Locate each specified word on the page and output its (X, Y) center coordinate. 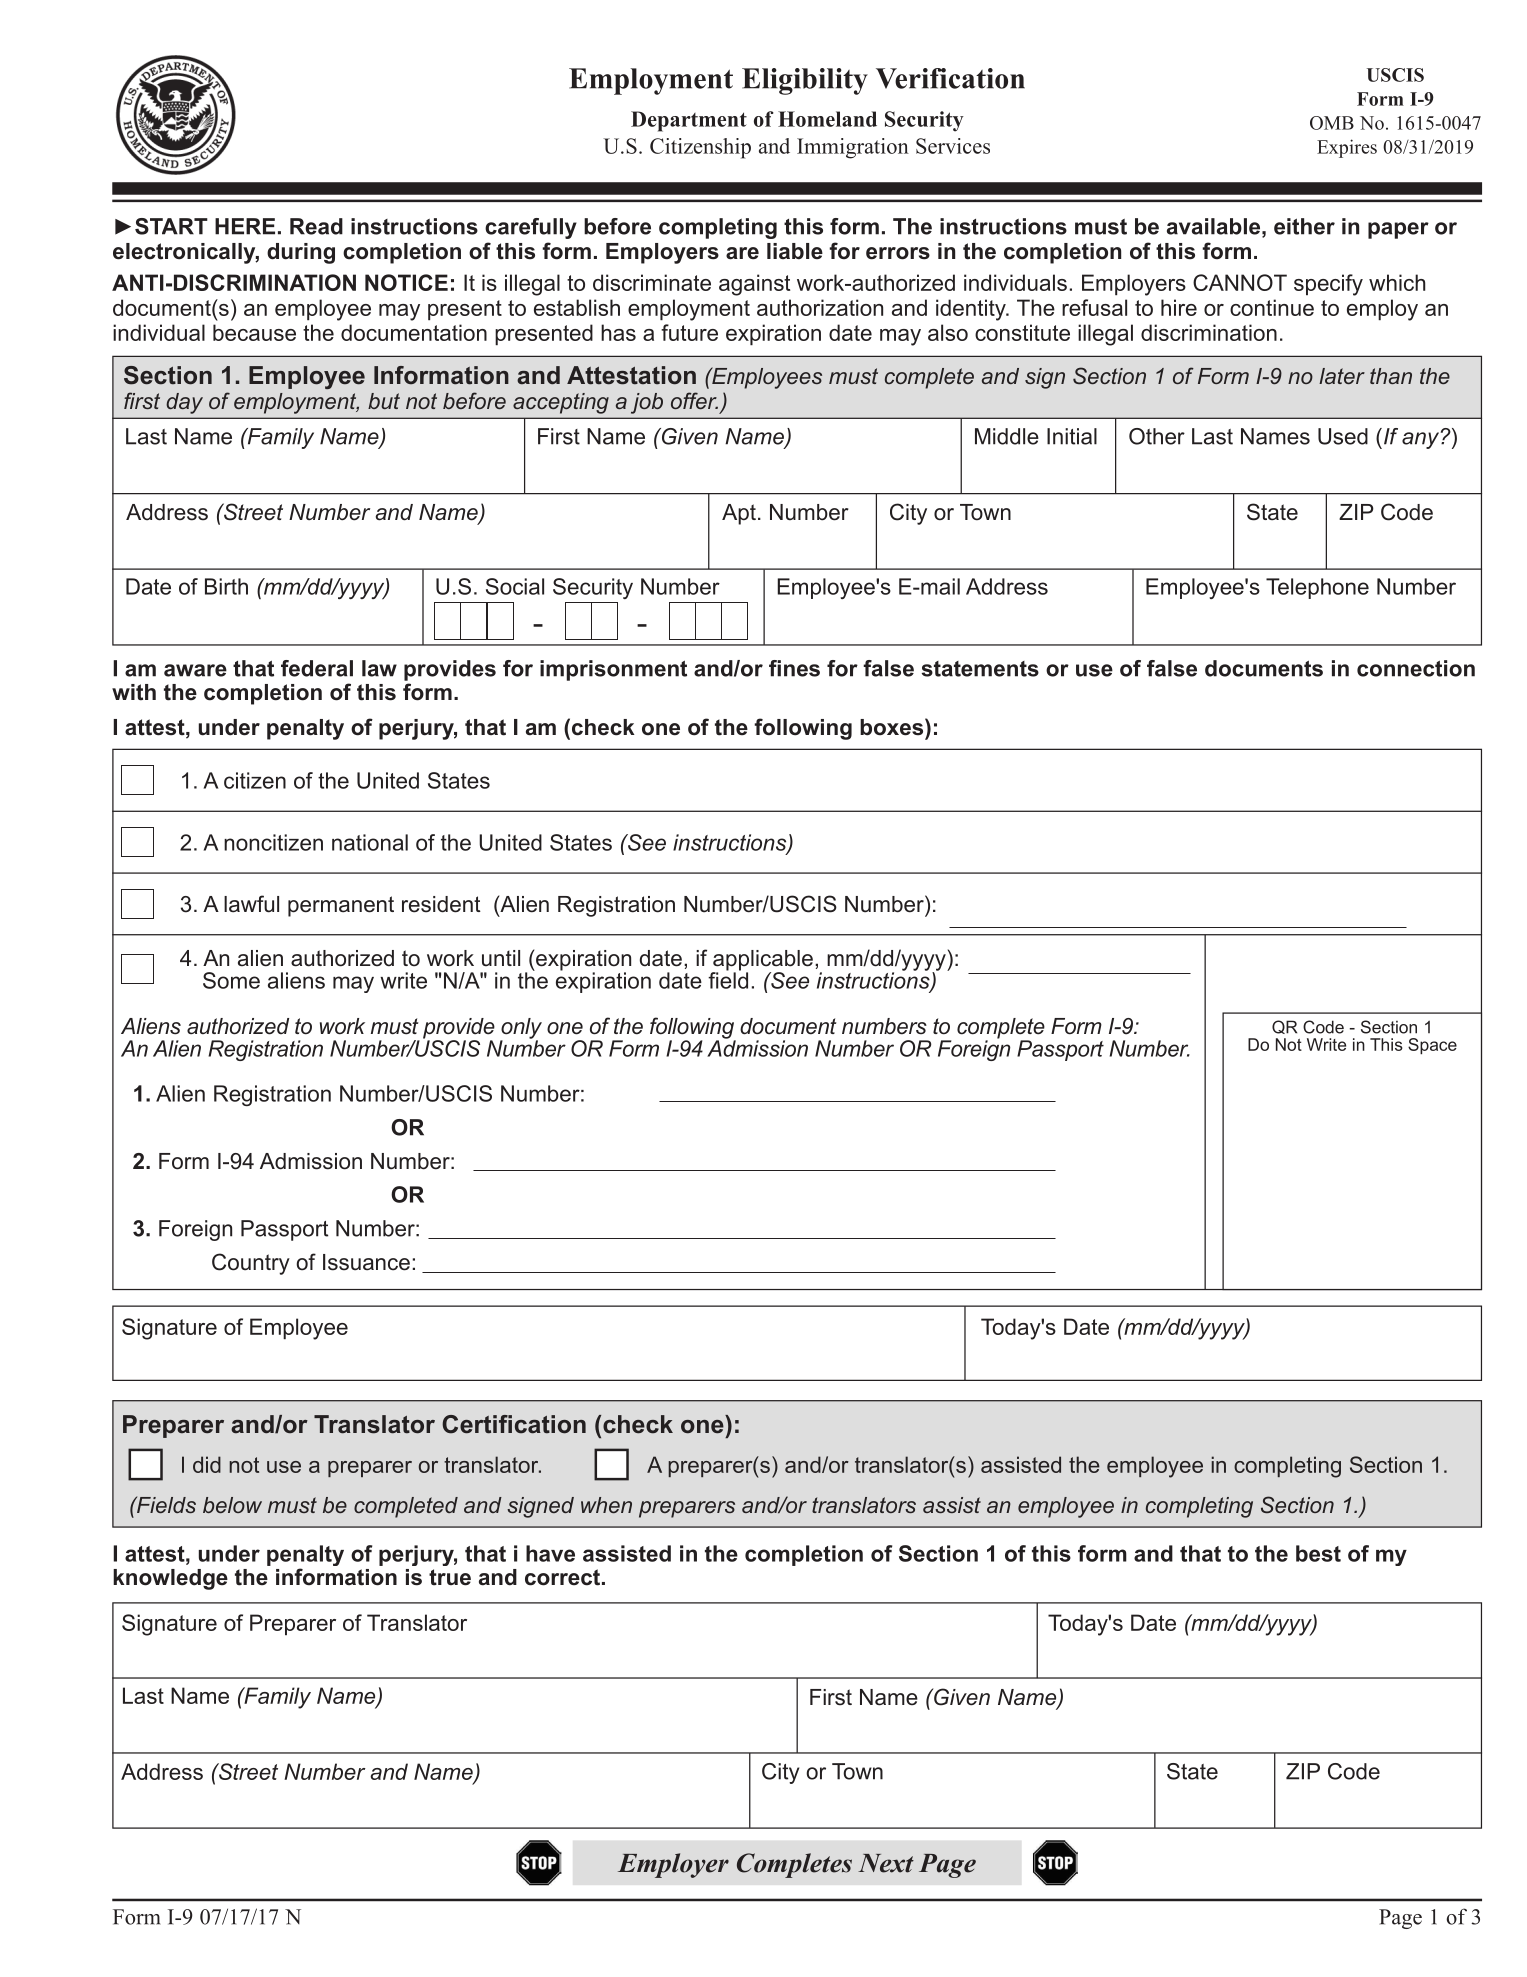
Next (886, 1863)
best (1318, 1553)
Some (231, 980)
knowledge (170, 1579)
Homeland (827, 119)
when (606, 1505)
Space (1432, 1046)
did (207, 1464)
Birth (226, 586)
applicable (762, 961)
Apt (739, 514)
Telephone (1317, 588)
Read (316, 226)
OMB (1332, 123)
